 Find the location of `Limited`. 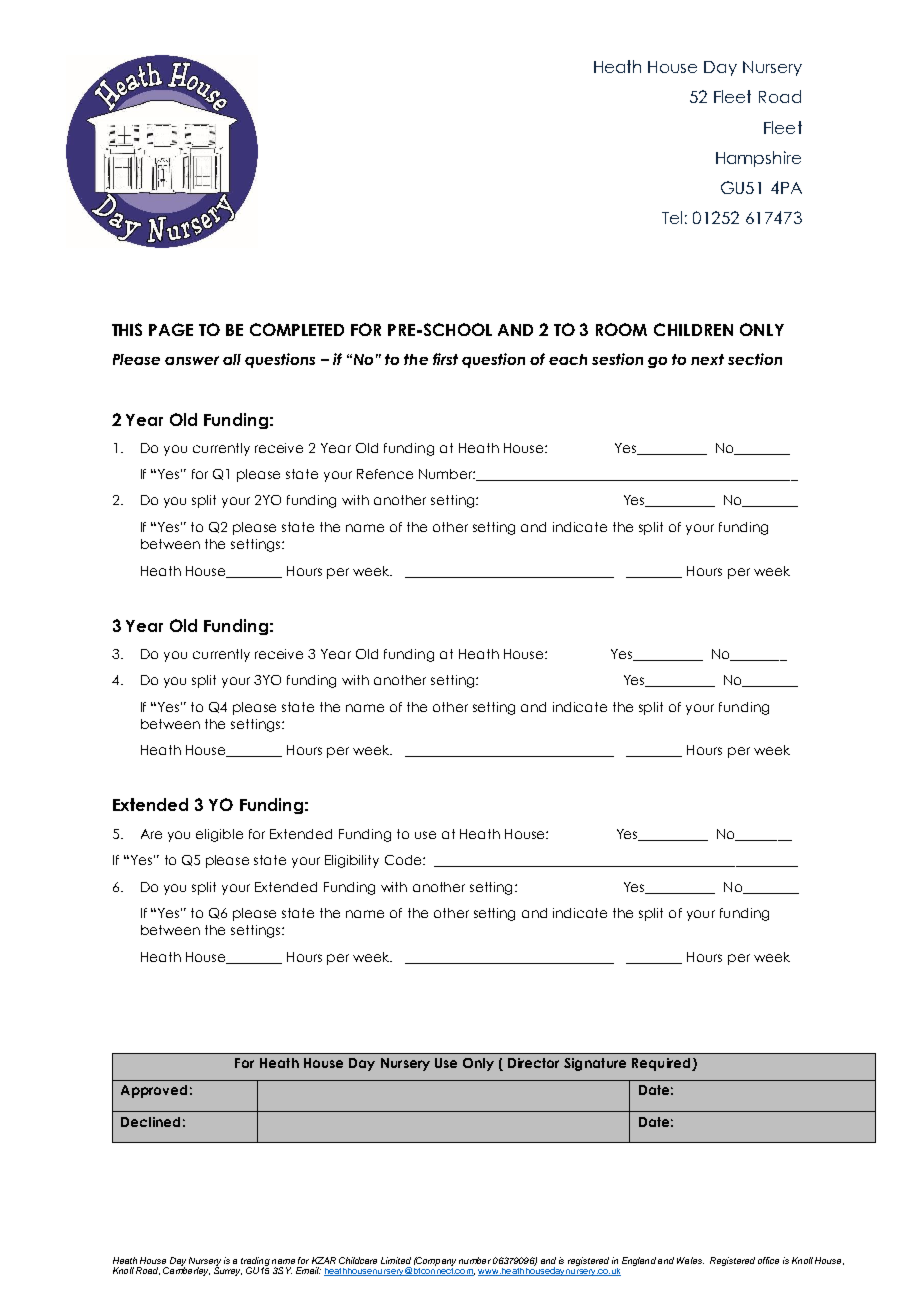

Limited is located at coordinates (396, 1260).
